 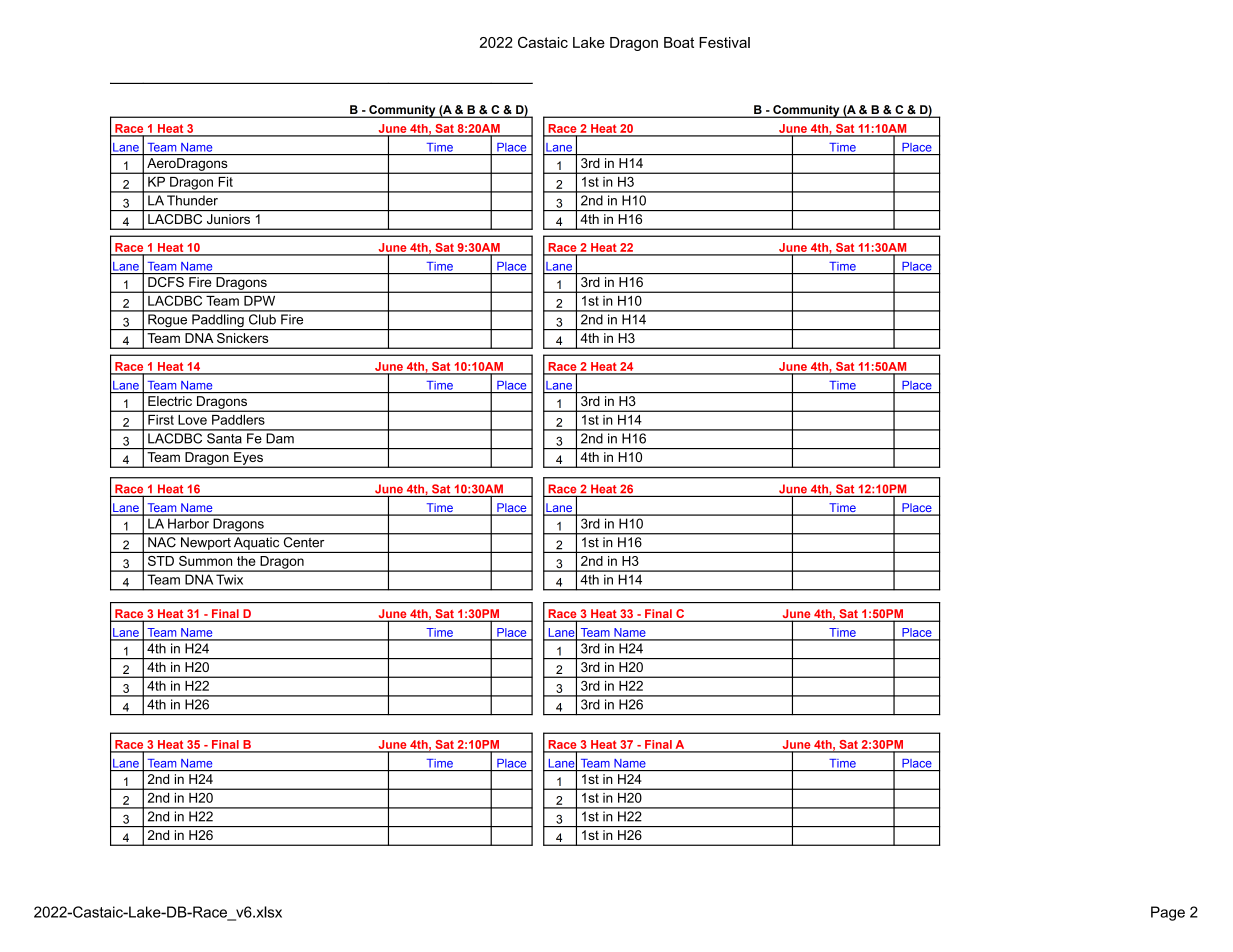 What do you see at coordinates (161, 561) in the screenshot?
I see `STD` at bounding box center [161, 561].
